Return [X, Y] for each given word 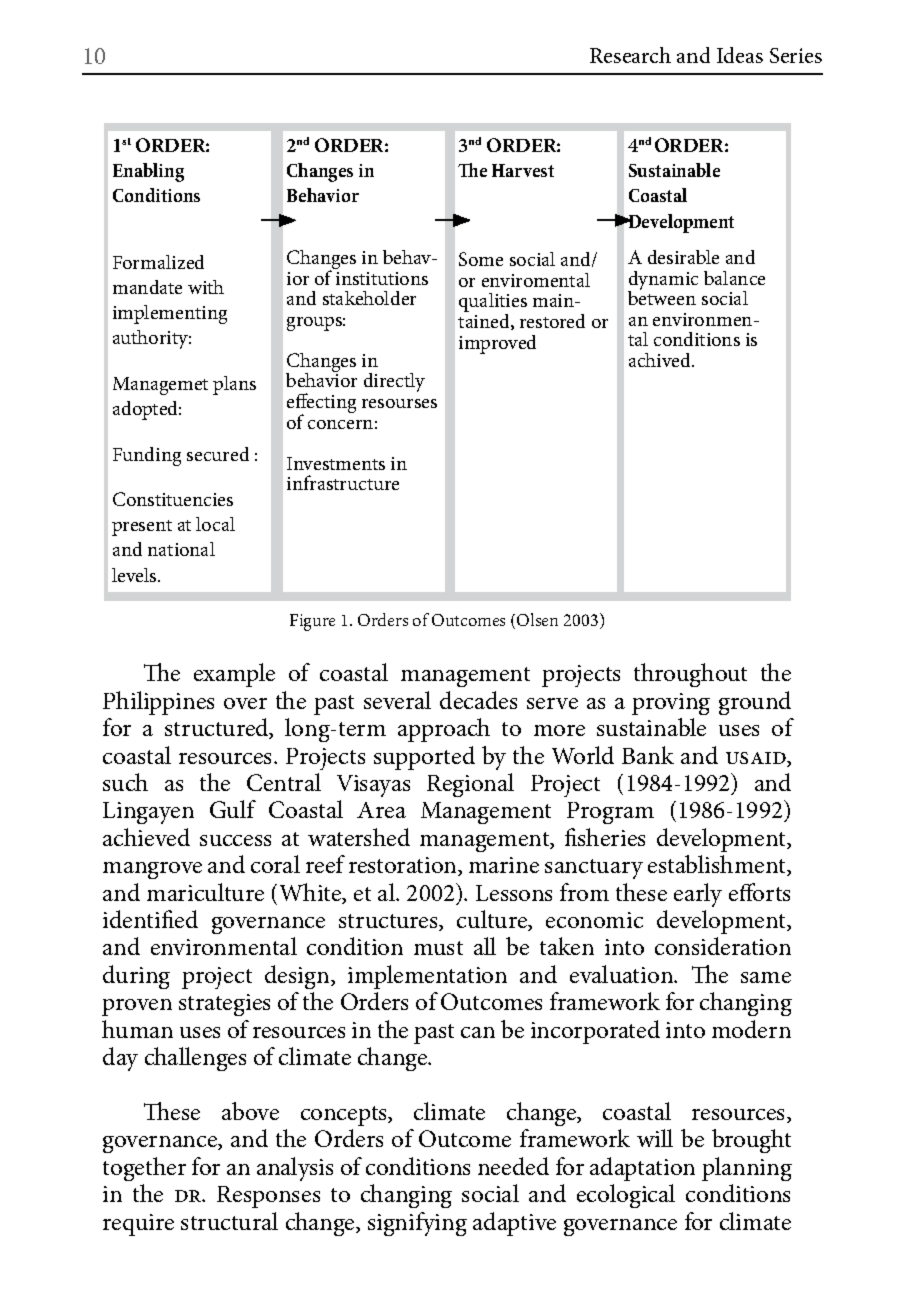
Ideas [740, 55]
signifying [417, 1224]
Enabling [148, 172]
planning [747, 1169]
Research [630, 55]
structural [229, 1221]
